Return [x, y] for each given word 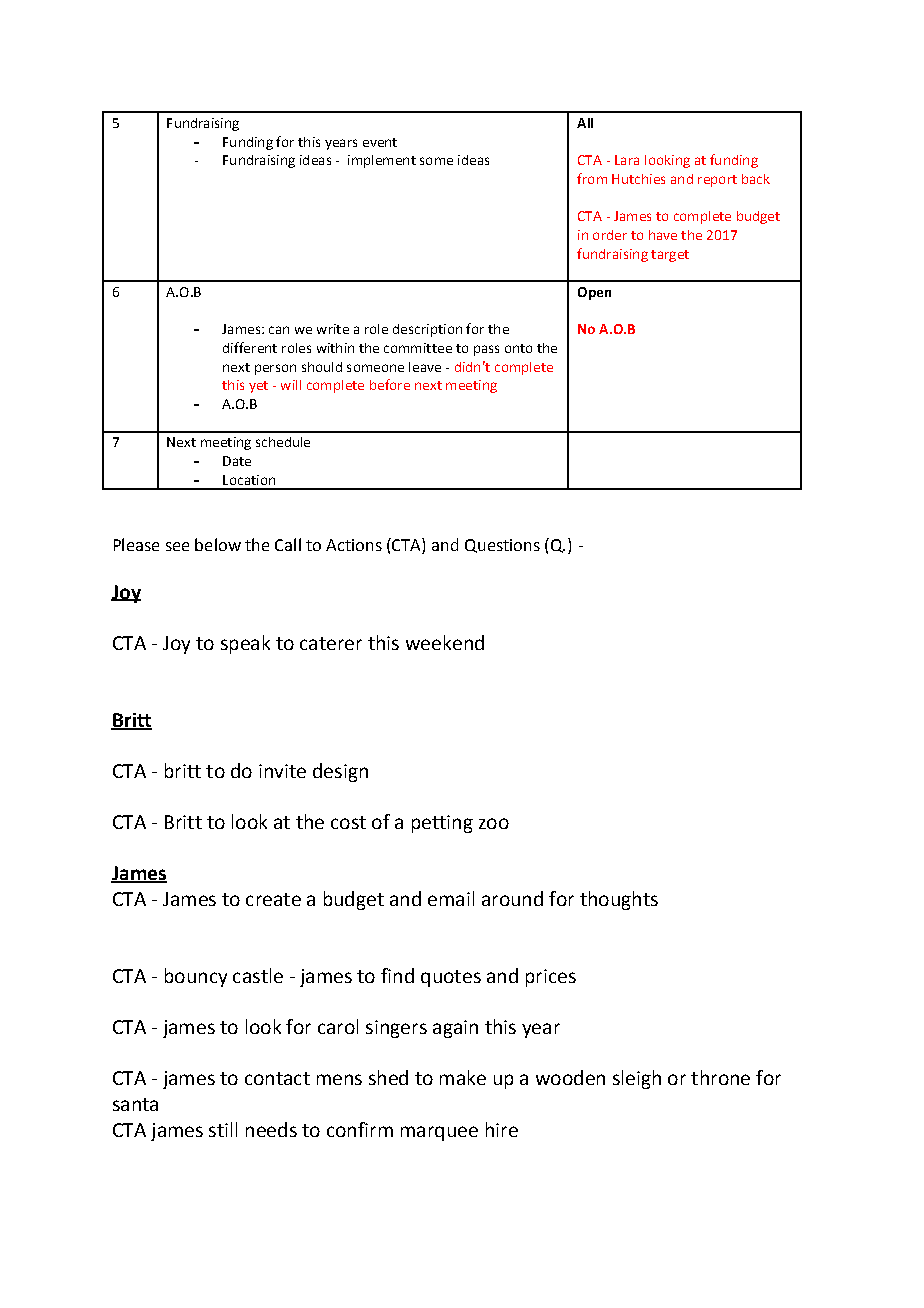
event [380, 142]
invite [282, 771]
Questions [502, 546]
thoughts [619, 900]
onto [518, 348]
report [717, 181]
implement [382, 161]
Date [237, 461]
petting [442, 824]
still [223, 1129]
